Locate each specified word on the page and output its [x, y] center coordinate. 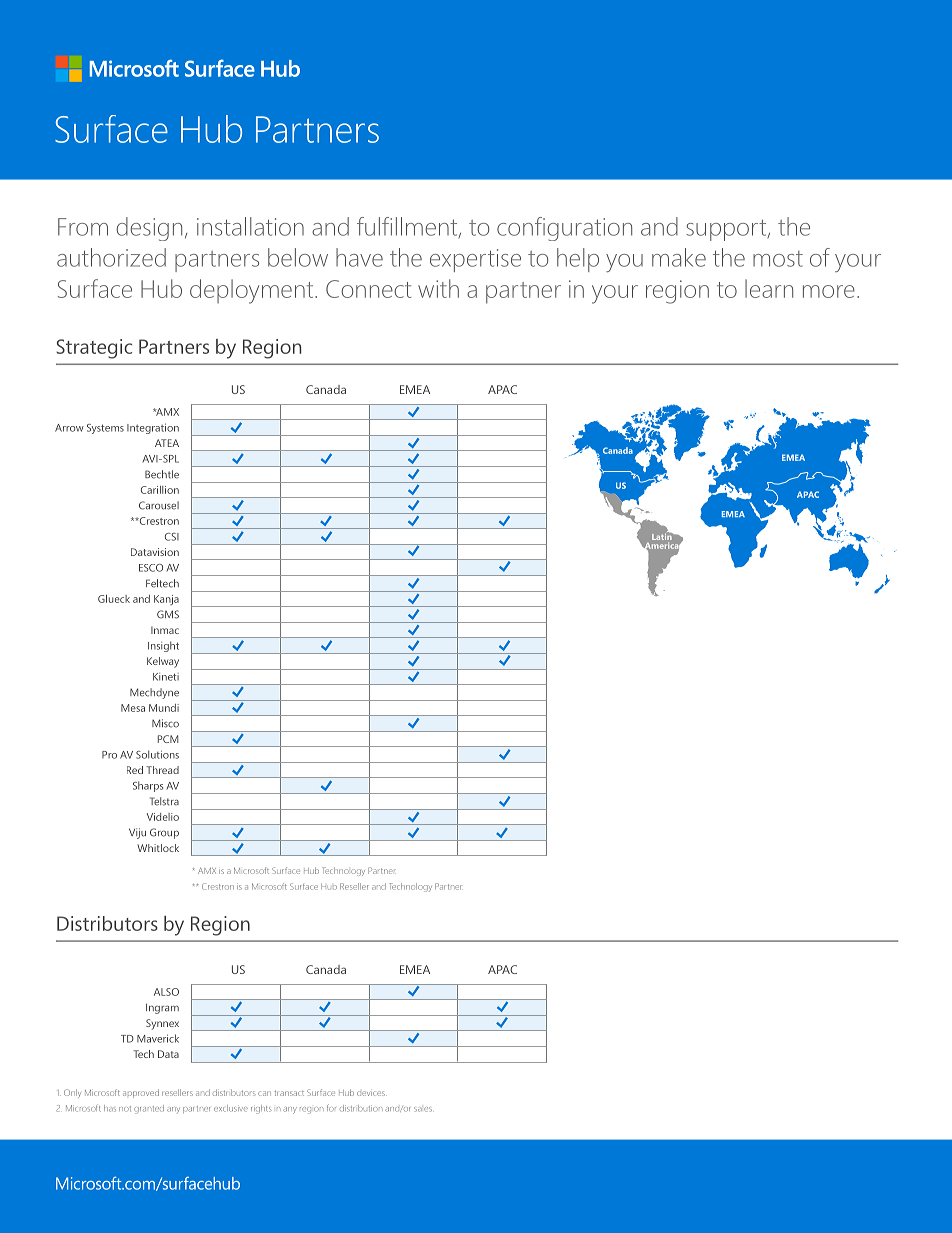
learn [769, 288]
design [149, 229]
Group [164, 833]
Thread [162, 770]
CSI [172, 537]
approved [141, 1093]
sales [423, 1109]
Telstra [164, 801]
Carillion [160, 490]
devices [372, 1093]
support [727, 230]
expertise [475, 260]
